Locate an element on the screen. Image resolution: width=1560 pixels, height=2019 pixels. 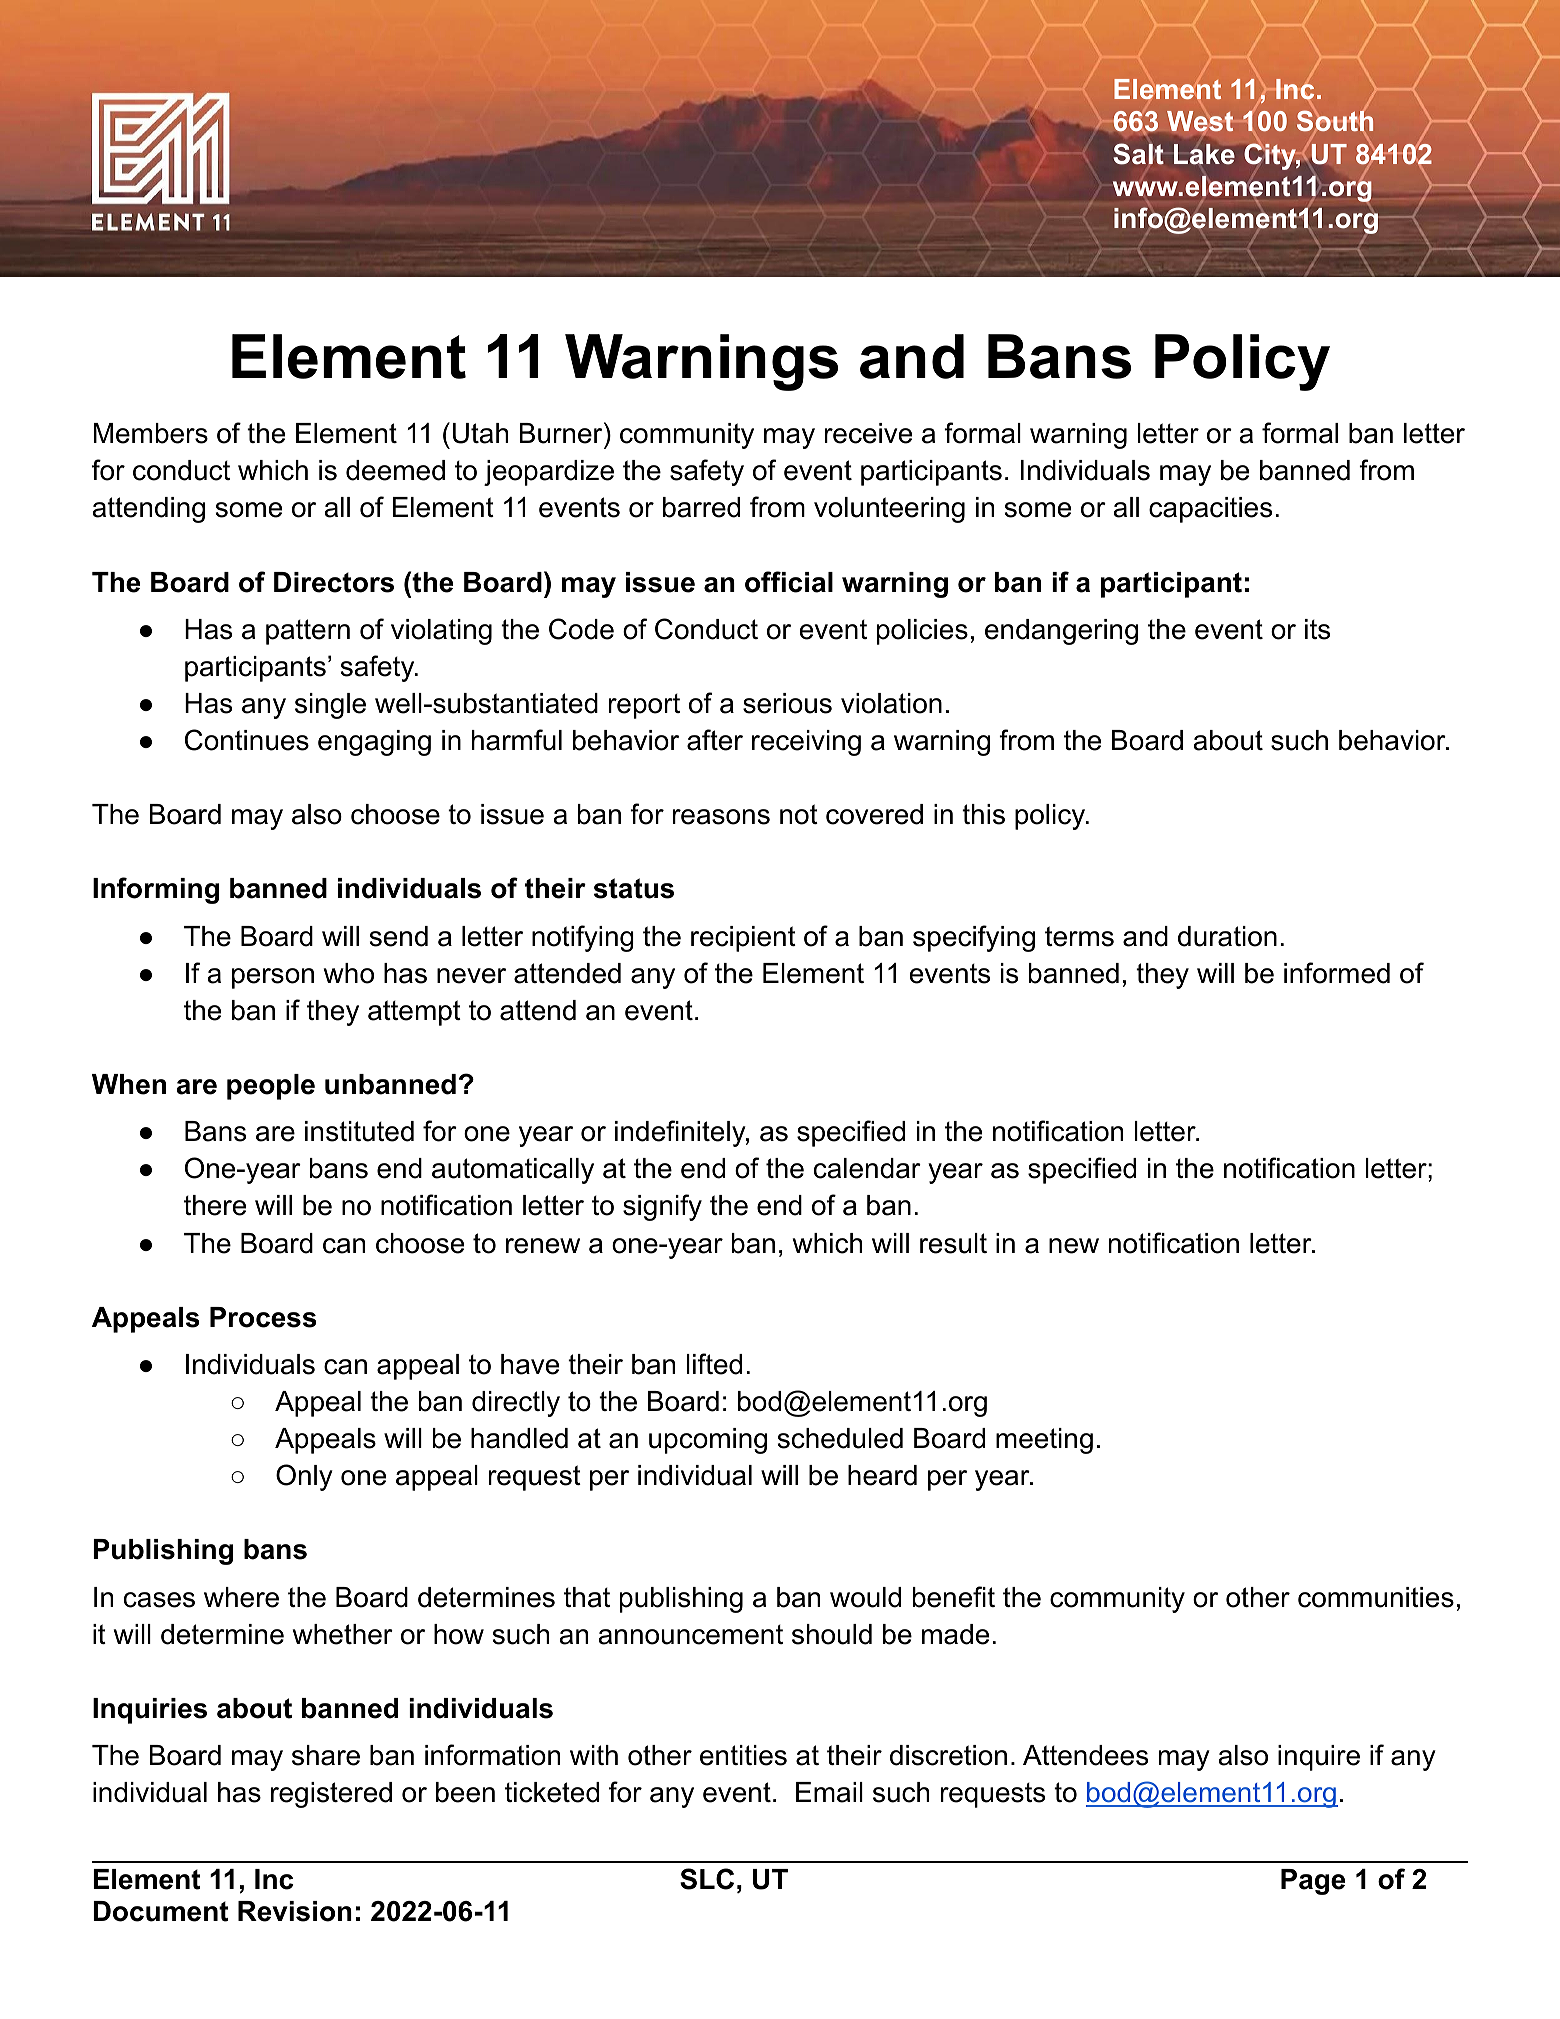
Process is located at coordinates (263, 1317).
